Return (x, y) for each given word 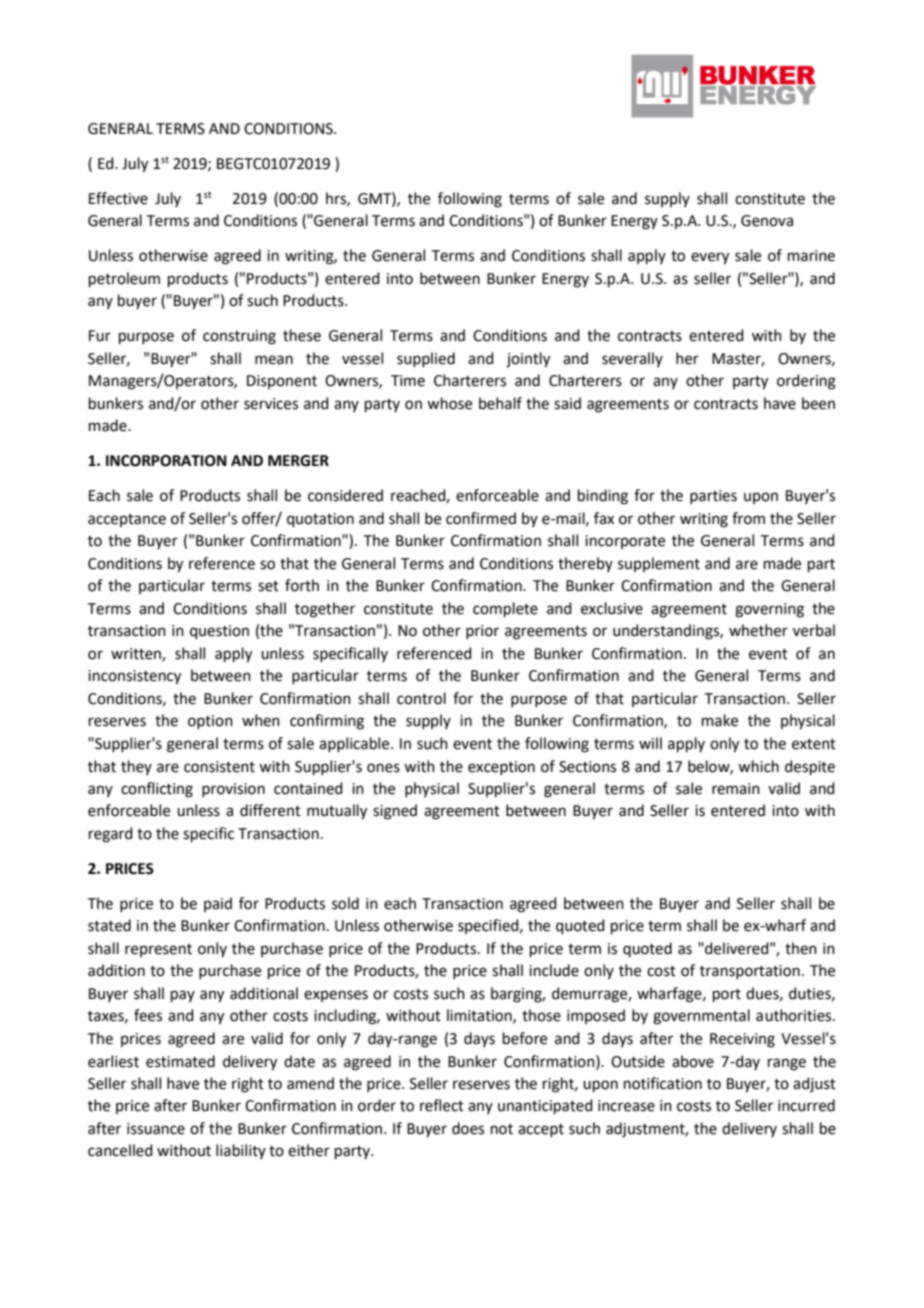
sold (345, 903)
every (710, 258)
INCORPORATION (166, 461)
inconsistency (134, 677)
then (801, 948)
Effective (118, 198)
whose (449, 403)
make (720, 720)
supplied (426, 359)
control (421, 698)
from (748, 518)
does (468, 1128)
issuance (156, 1129)
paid (218, 904)
